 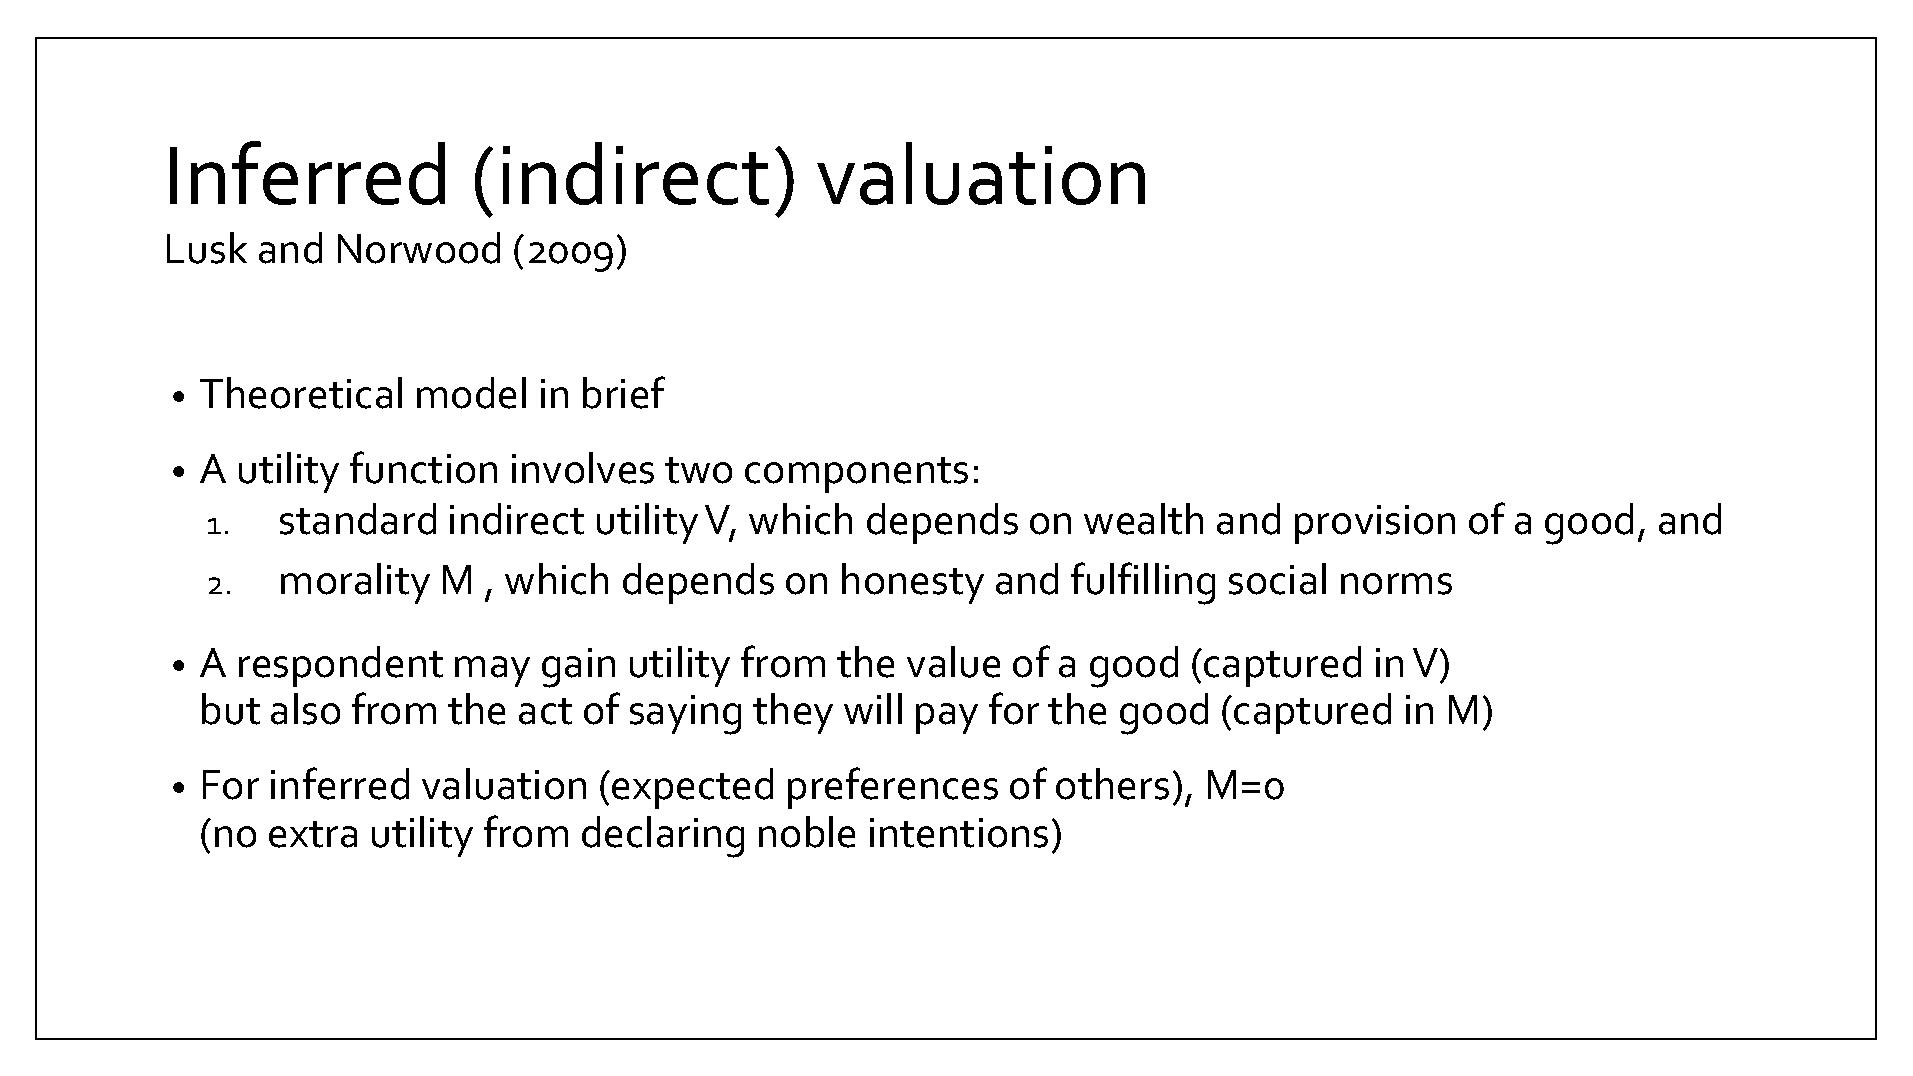 I want to click on Norwood, so click(x=419, y=248).
